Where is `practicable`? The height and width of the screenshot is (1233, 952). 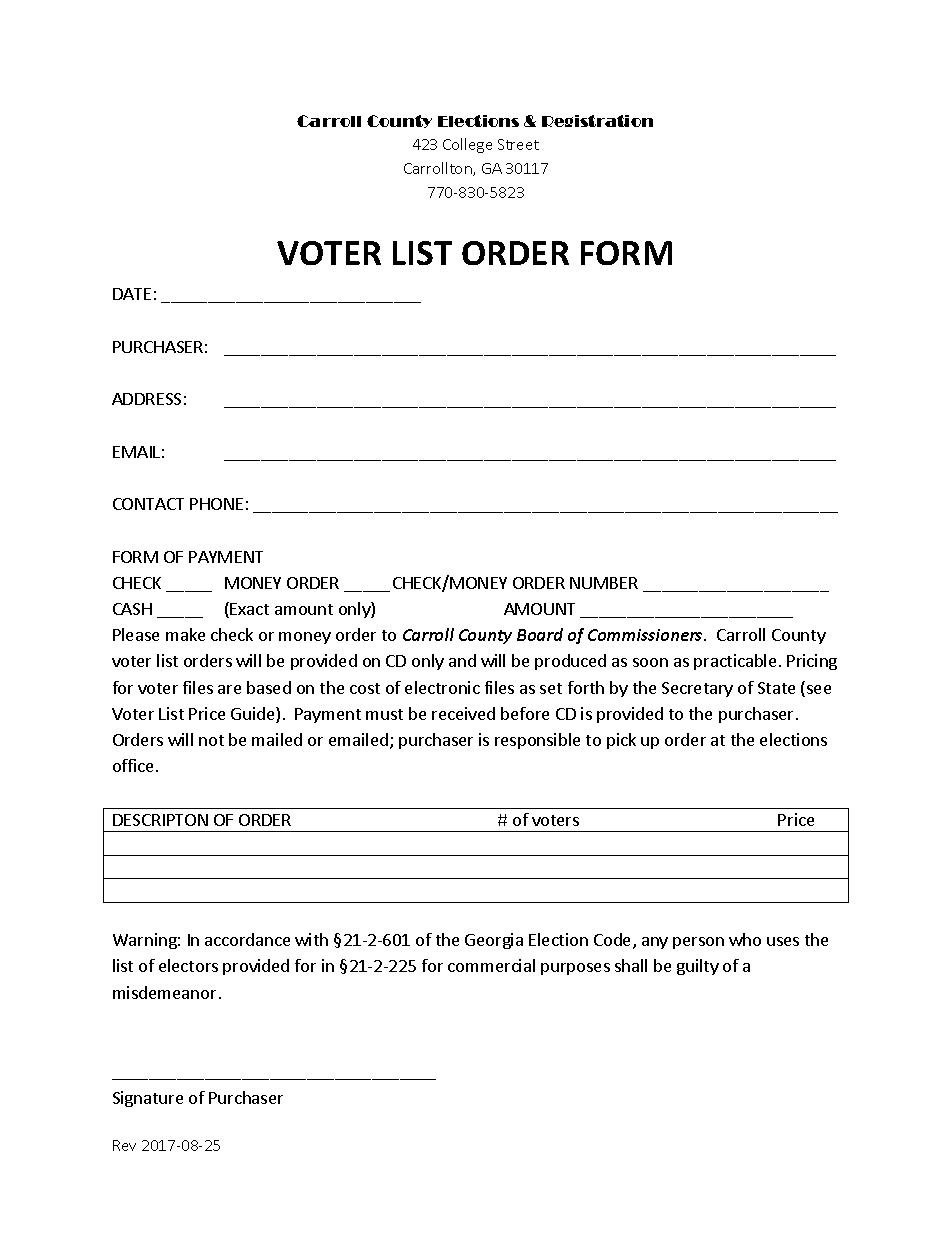
practicable is located at coordinates (735, 662).
